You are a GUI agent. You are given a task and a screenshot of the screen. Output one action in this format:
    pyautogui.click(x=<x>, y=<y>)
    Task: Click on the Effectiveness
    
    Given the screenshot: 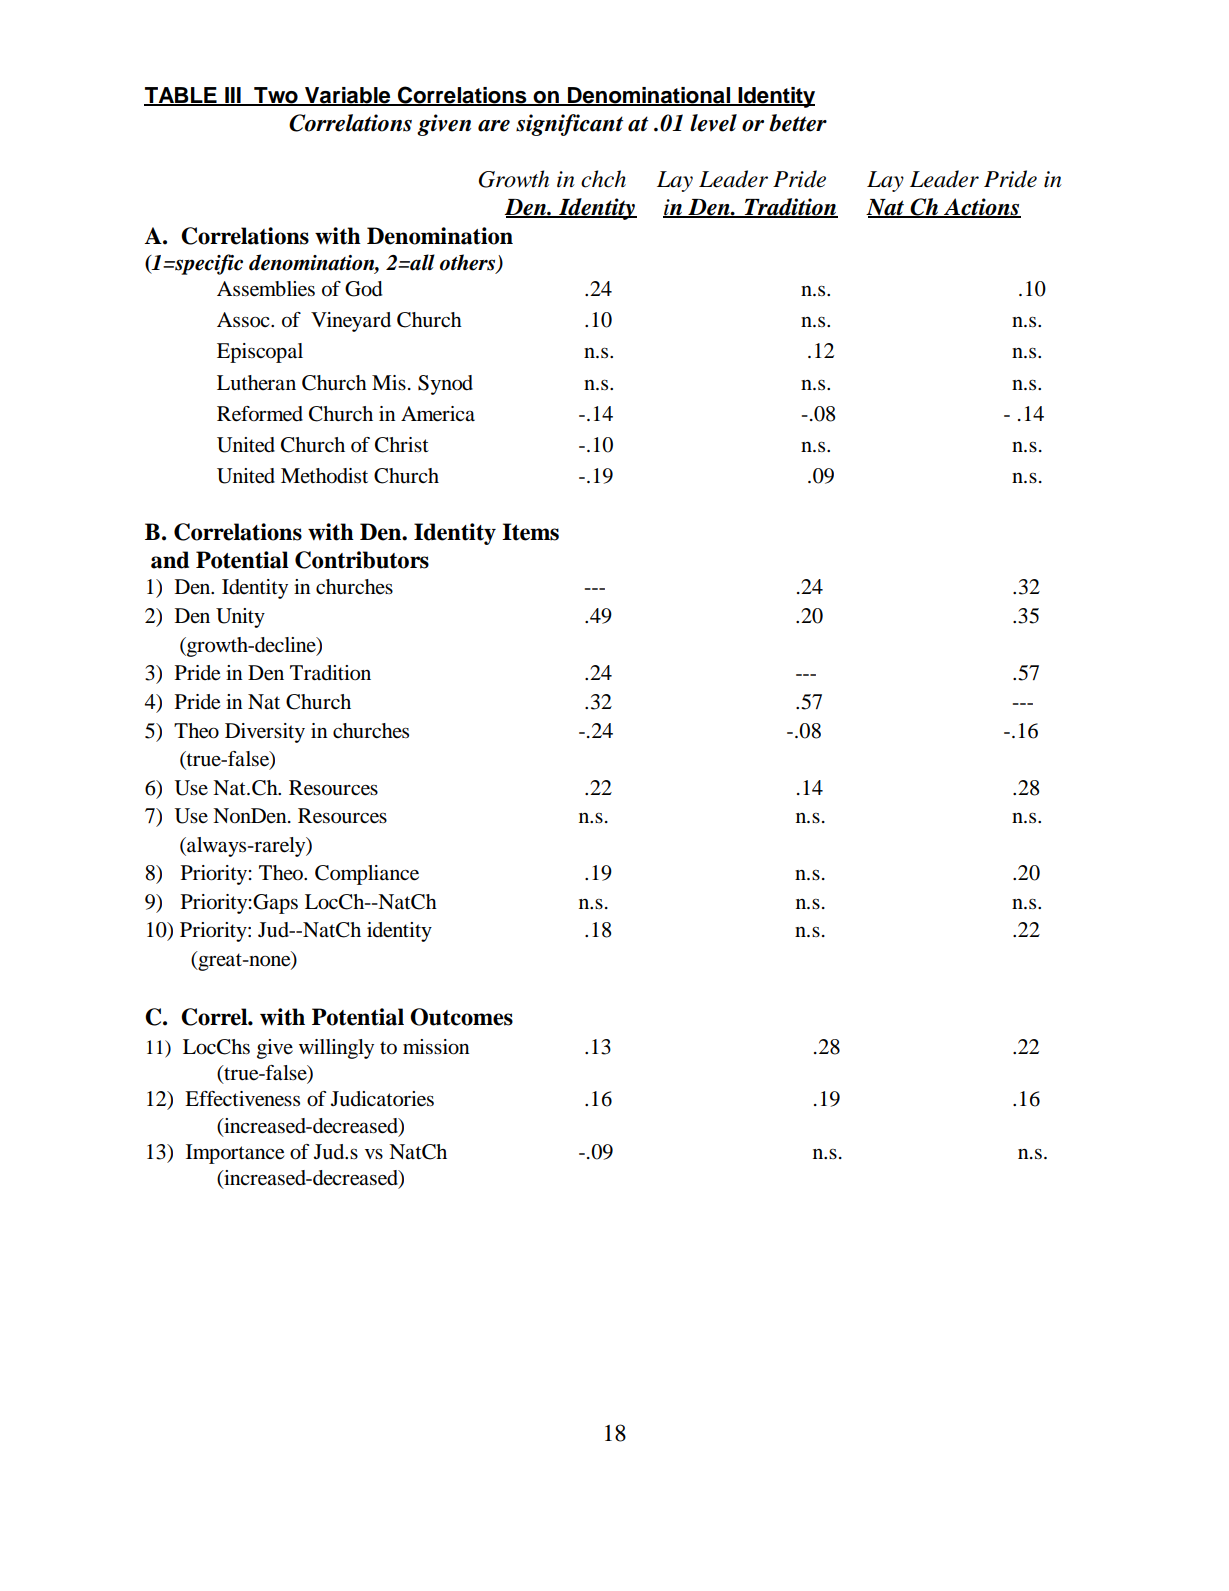 What is the action you would take?
    pyautogui.click(x=242, y=1099)
